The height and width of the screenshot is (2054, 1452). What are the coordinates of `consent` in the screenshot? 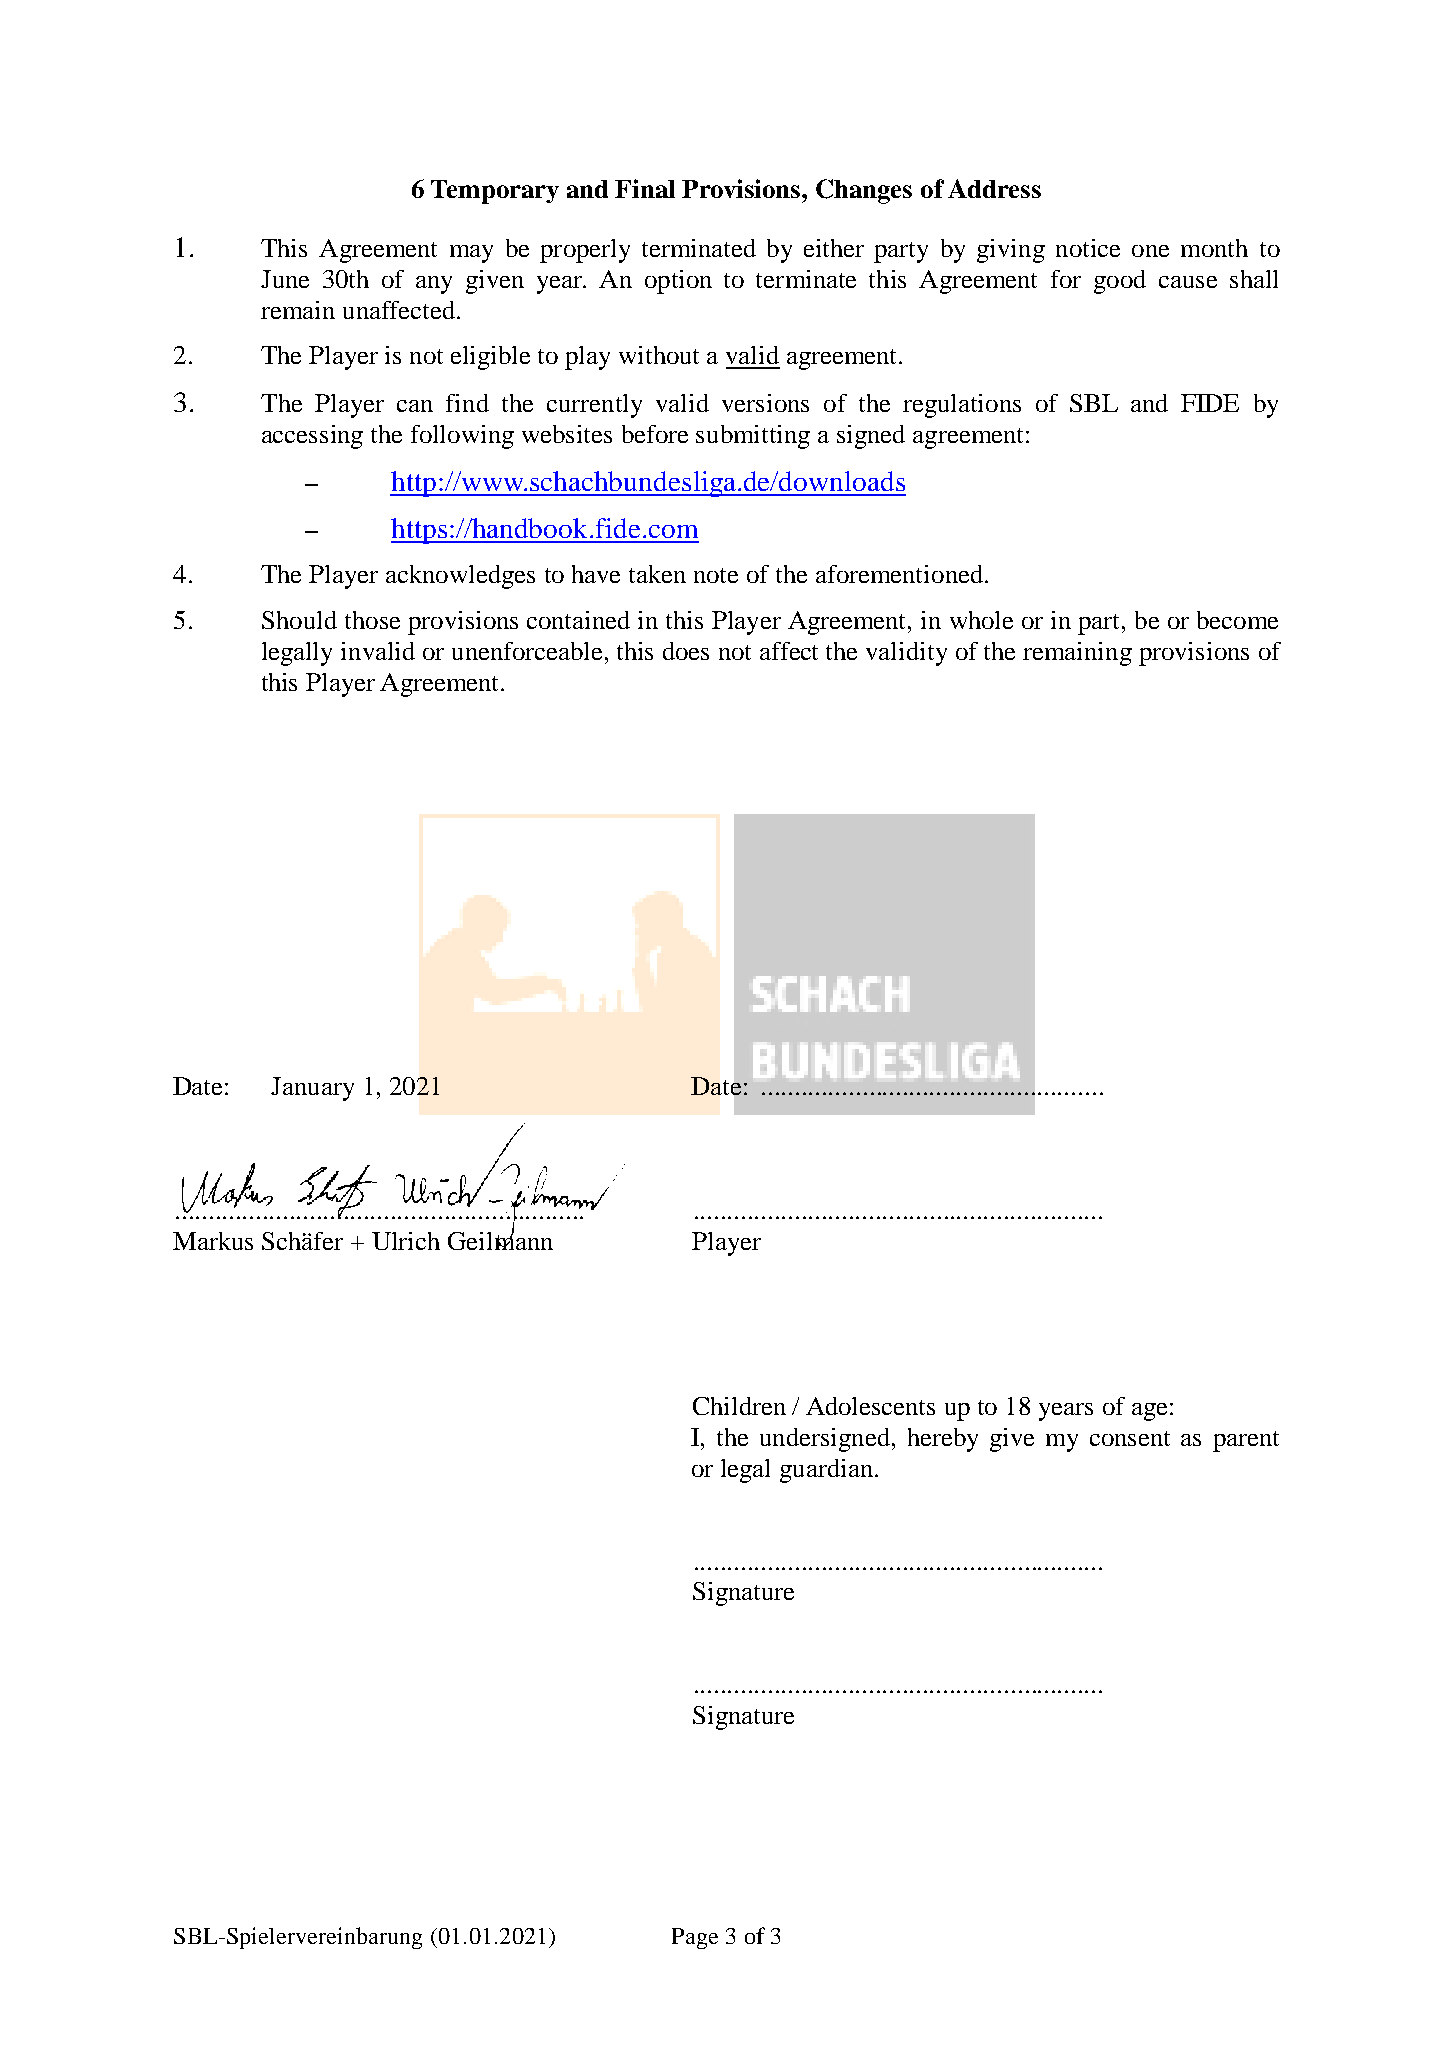 It's located at (1130, 1438).
